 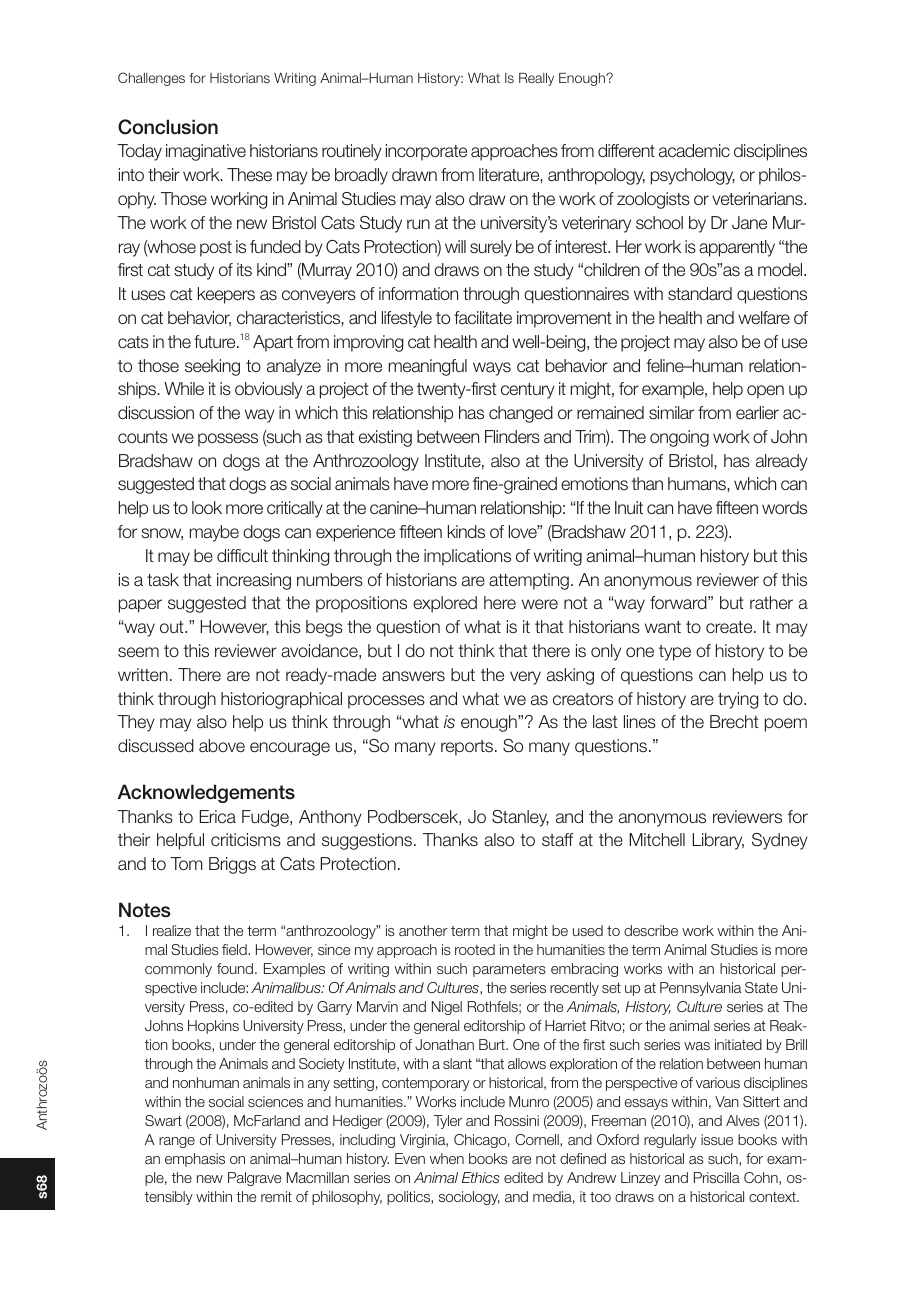 I want to click on when, so click(x=447, y=1158).
